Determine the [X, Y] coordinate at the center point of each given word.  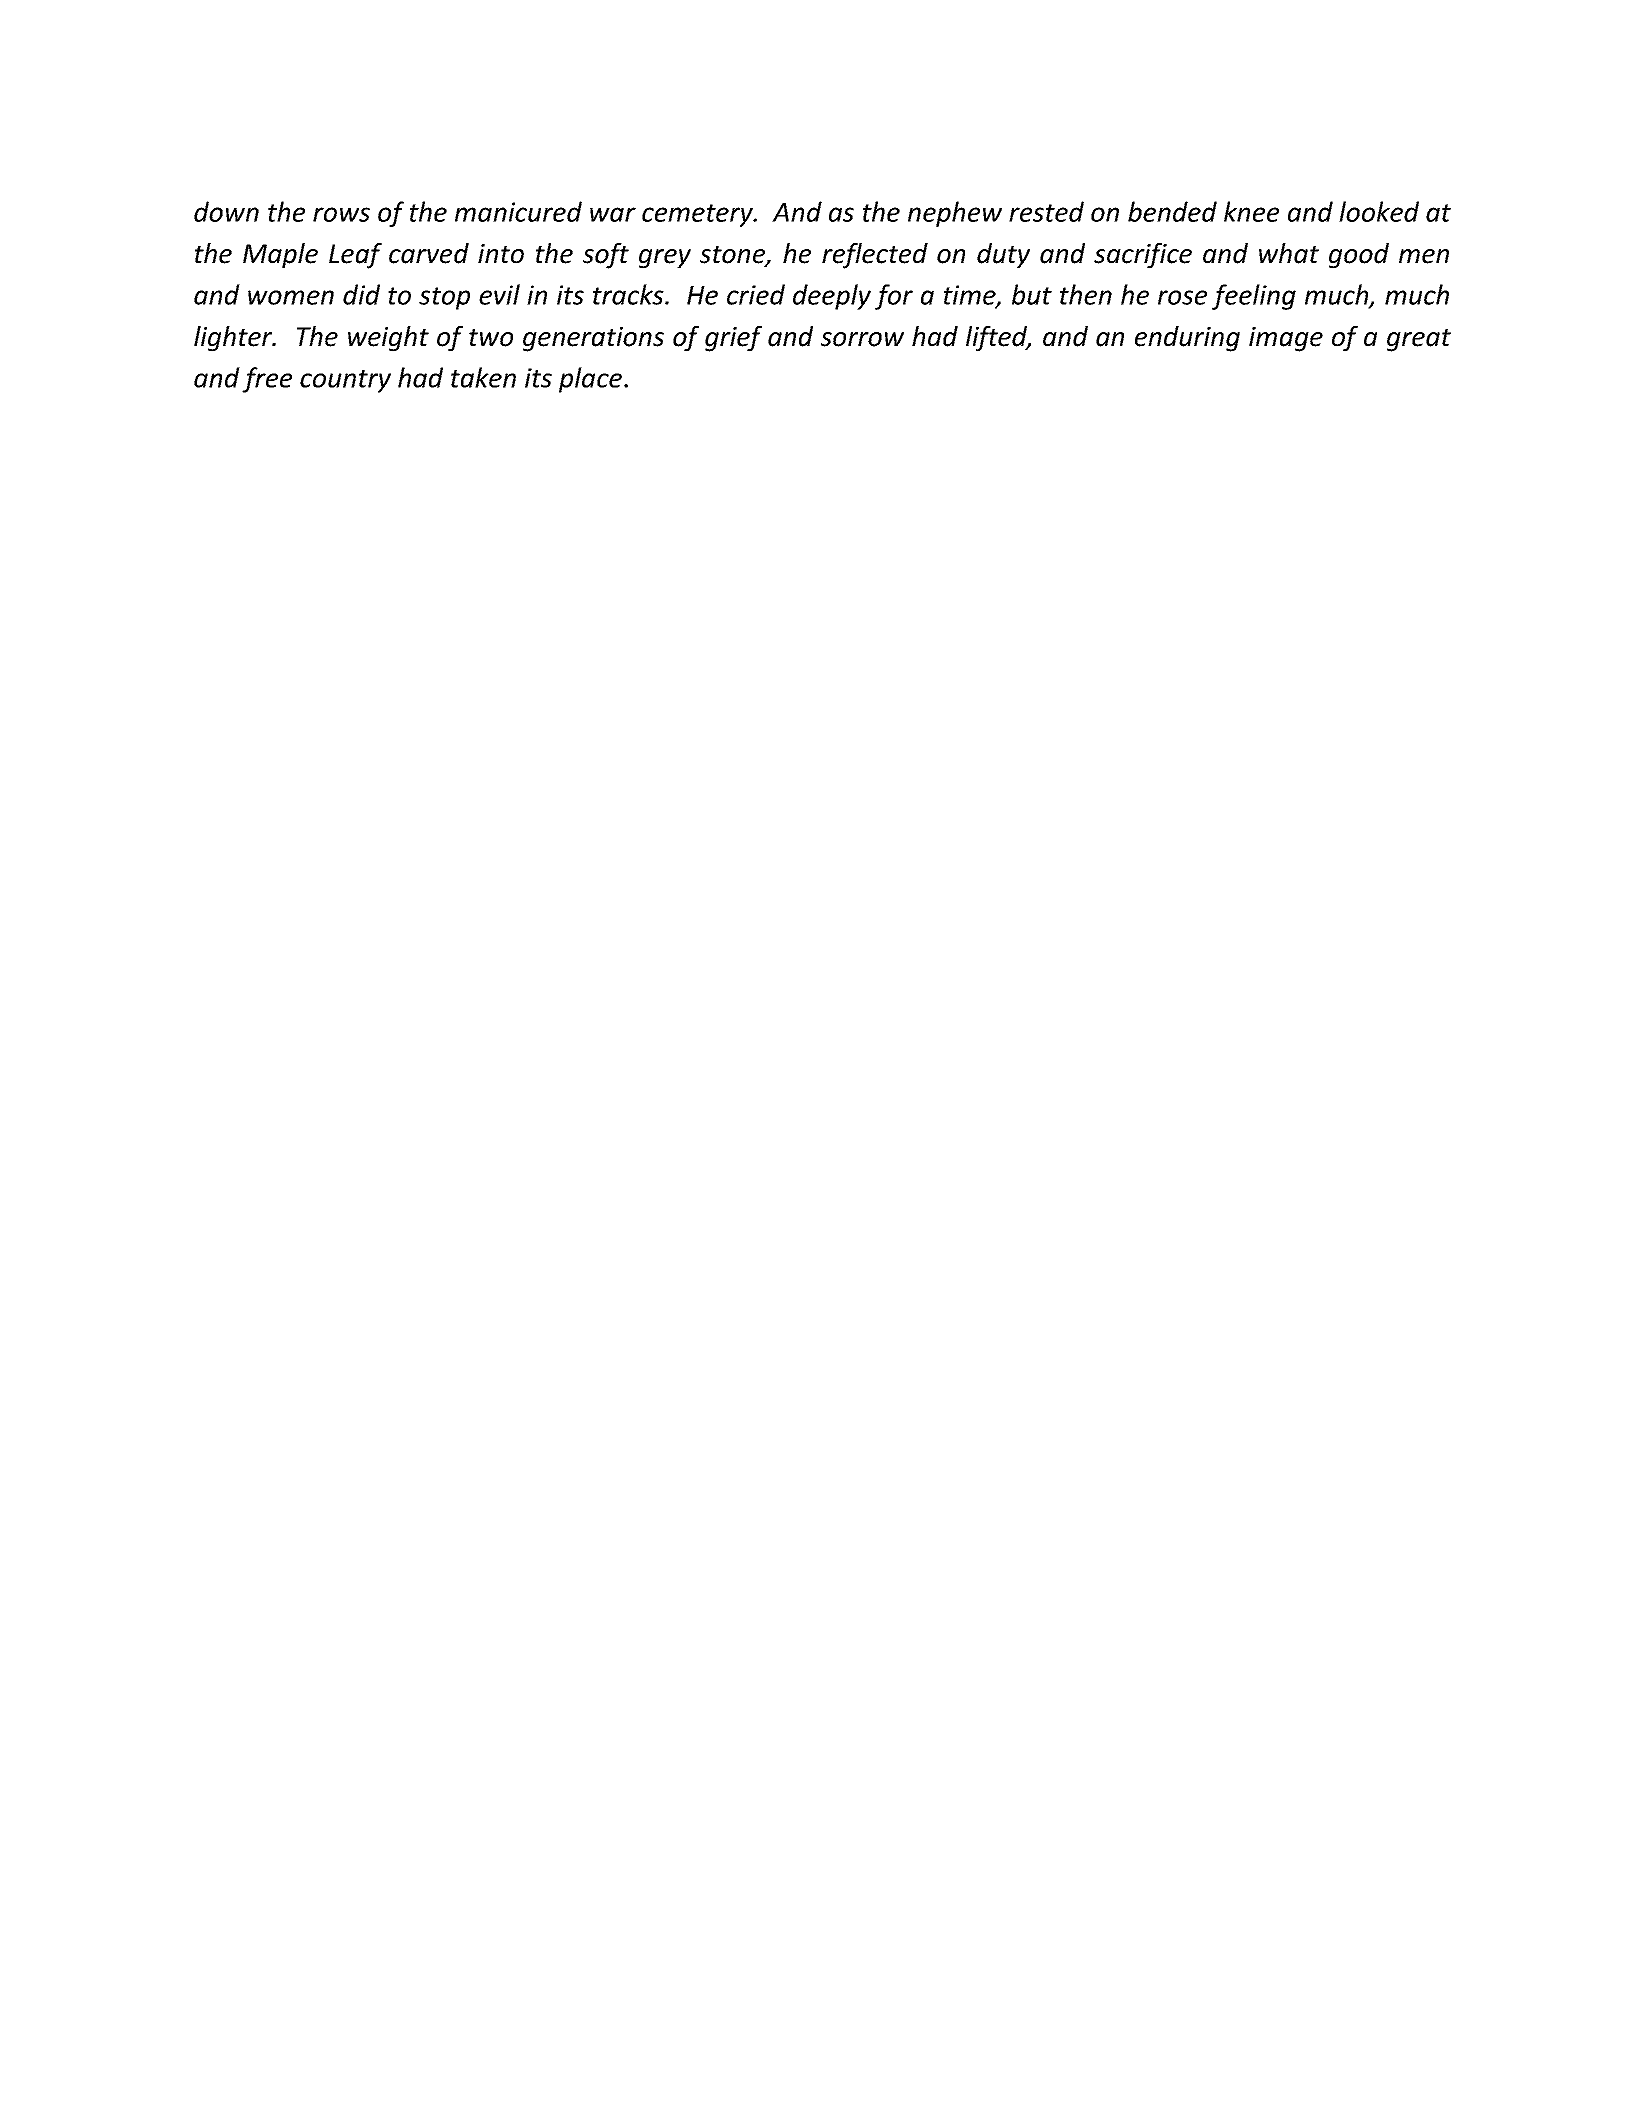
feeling [1254, 297]
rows [341, 214]
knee [1251, 211]
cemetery [698, 215]
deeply [832, 297]
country [345, 381]
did [361, 294]
